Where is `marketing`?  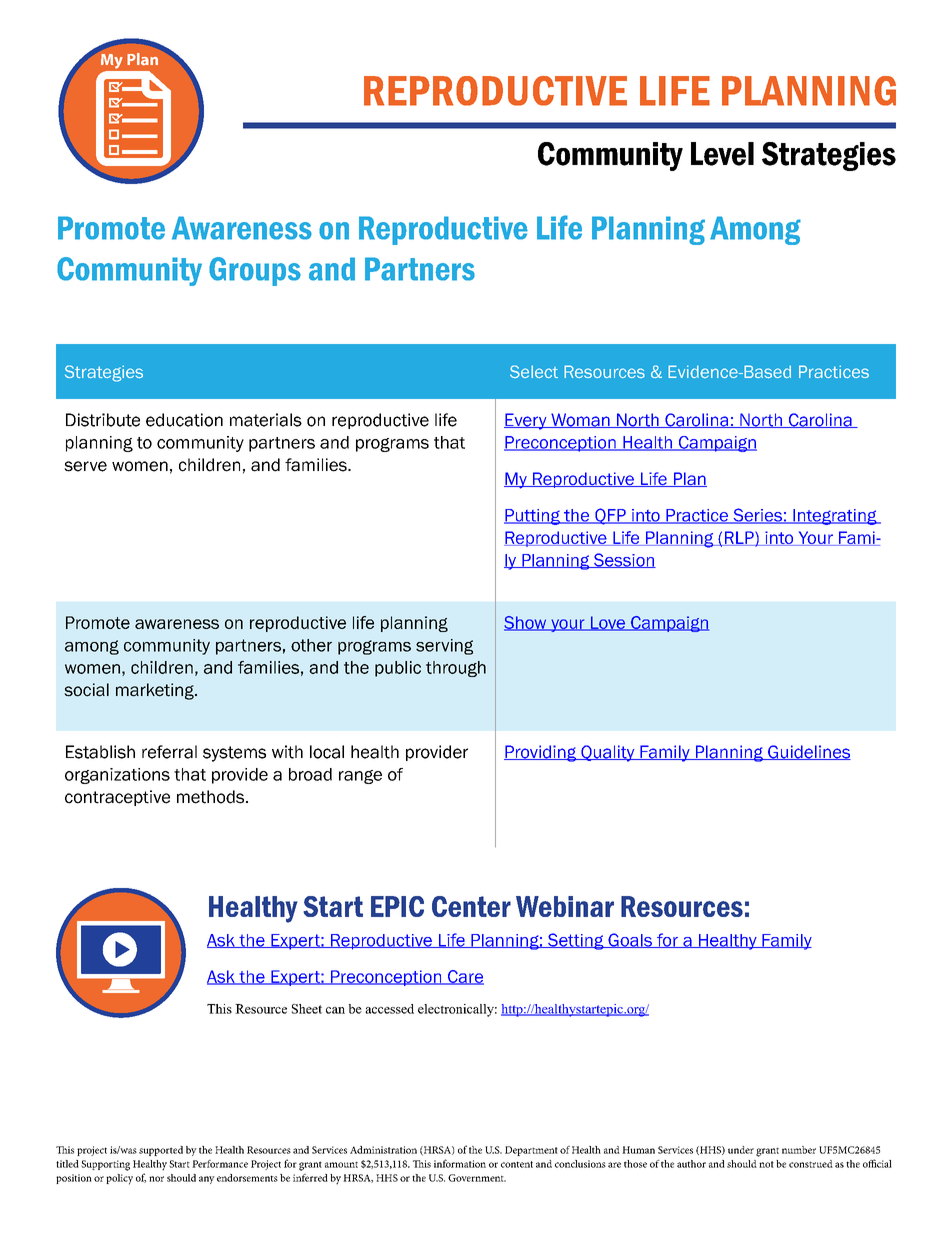
marketing is located at coordinates (156, 691).
